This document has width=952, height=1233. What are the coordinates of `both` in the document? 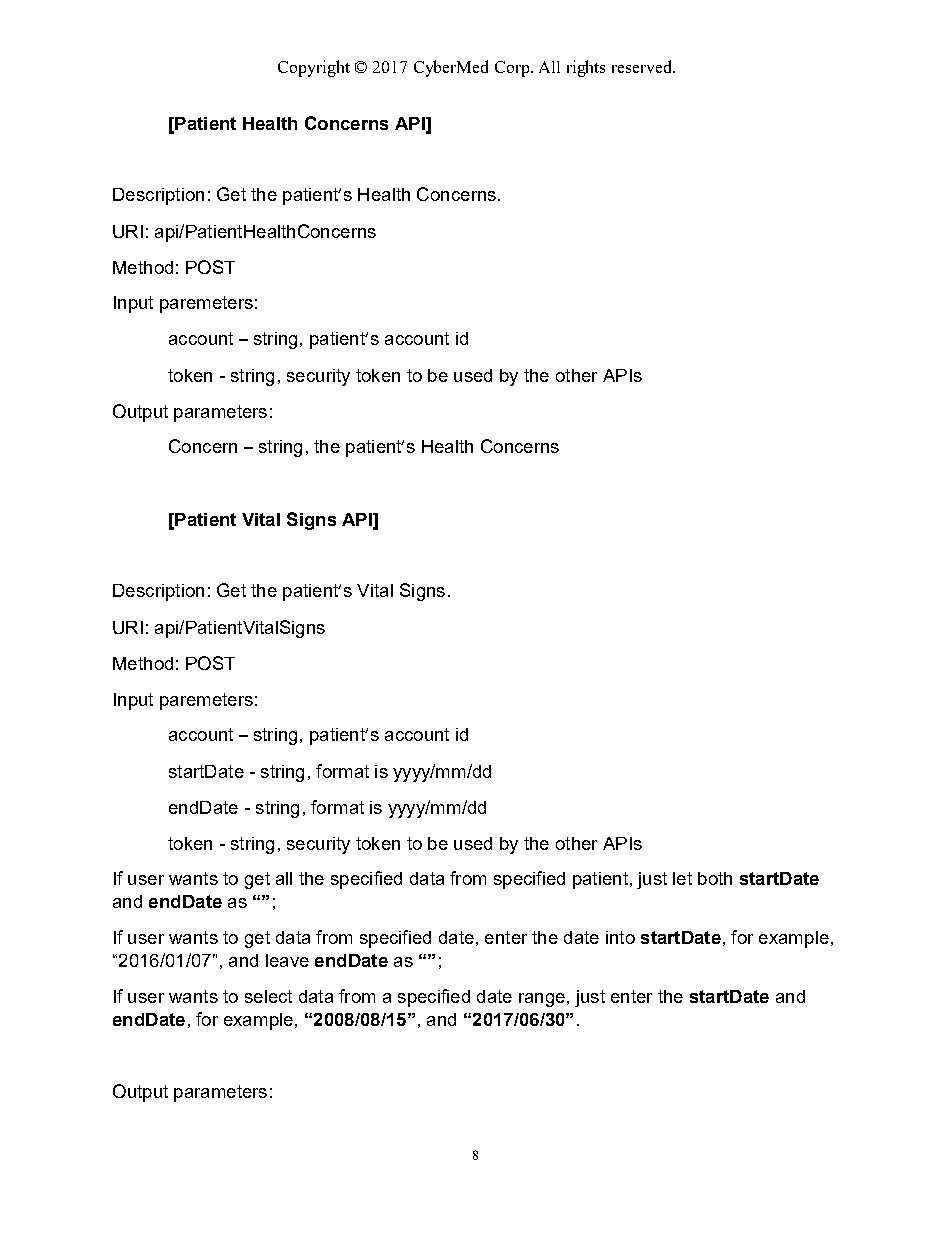 It's located at (715, 878).
